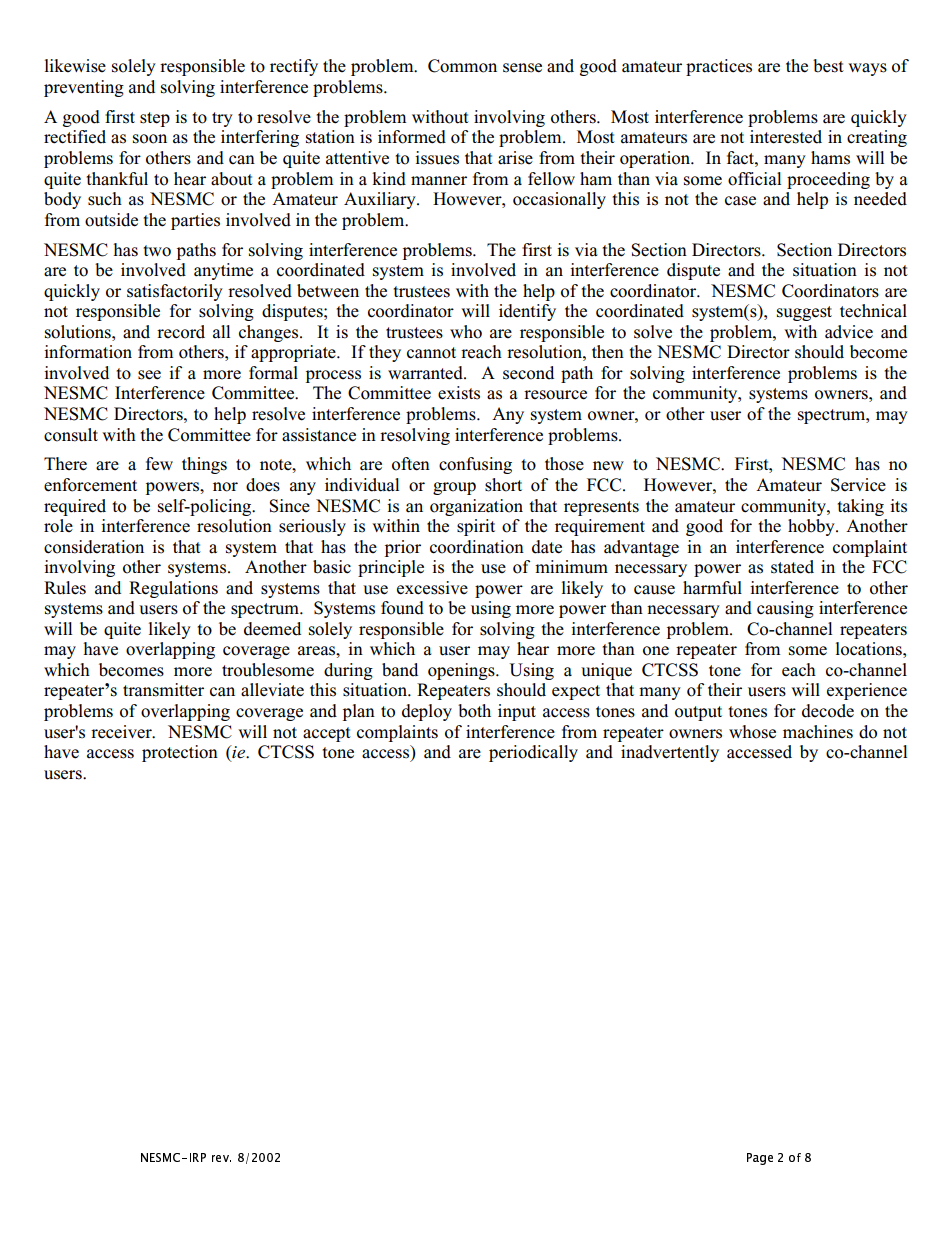 This screenshot has height=1233, width=952. What do you see at coordinates (84, 88) in the screenshot?
I see `preventing` at bounding box center [84, 88].
